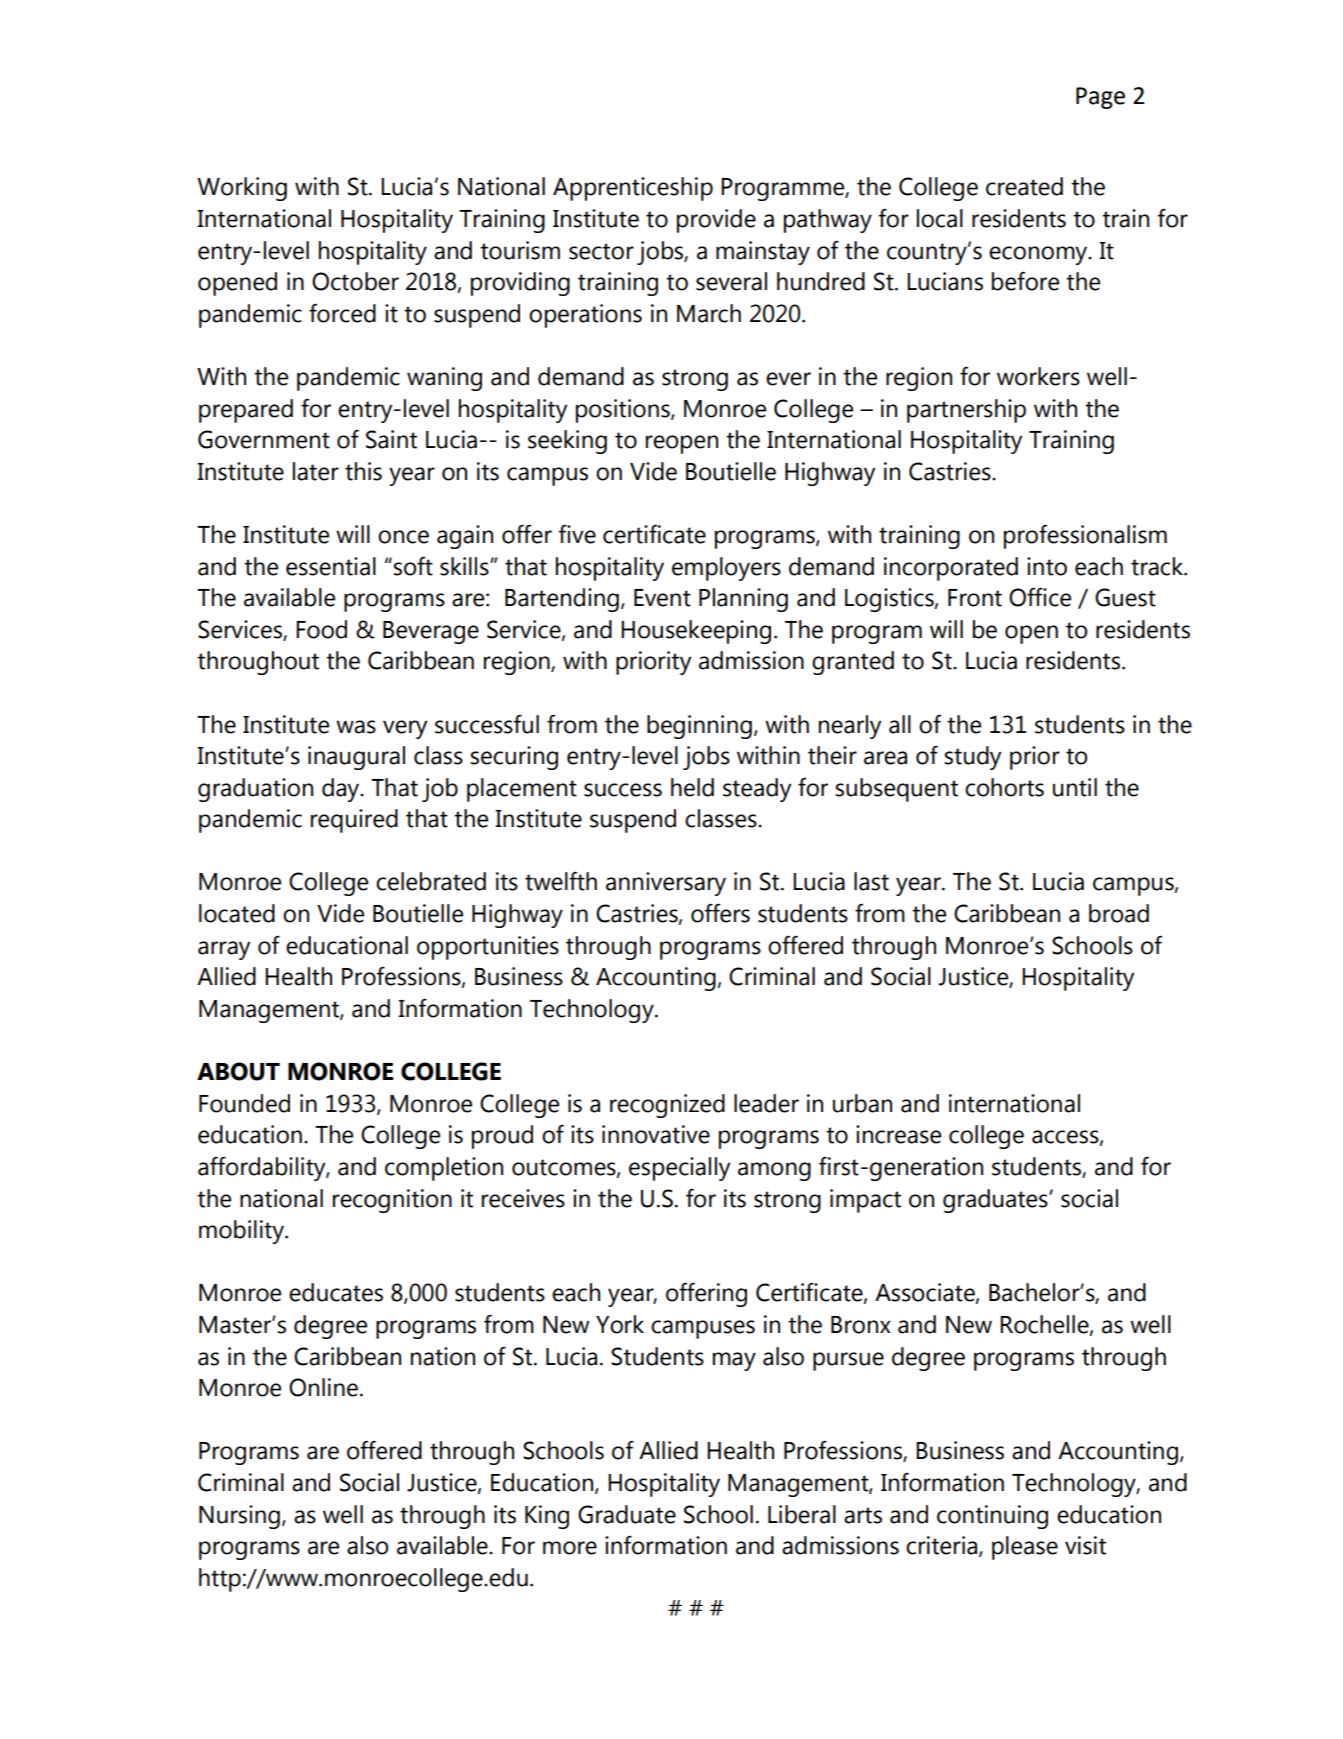 This screenshot has height=1739, width=1343. I want to click on Apprenticeship, so click(633, 189).
